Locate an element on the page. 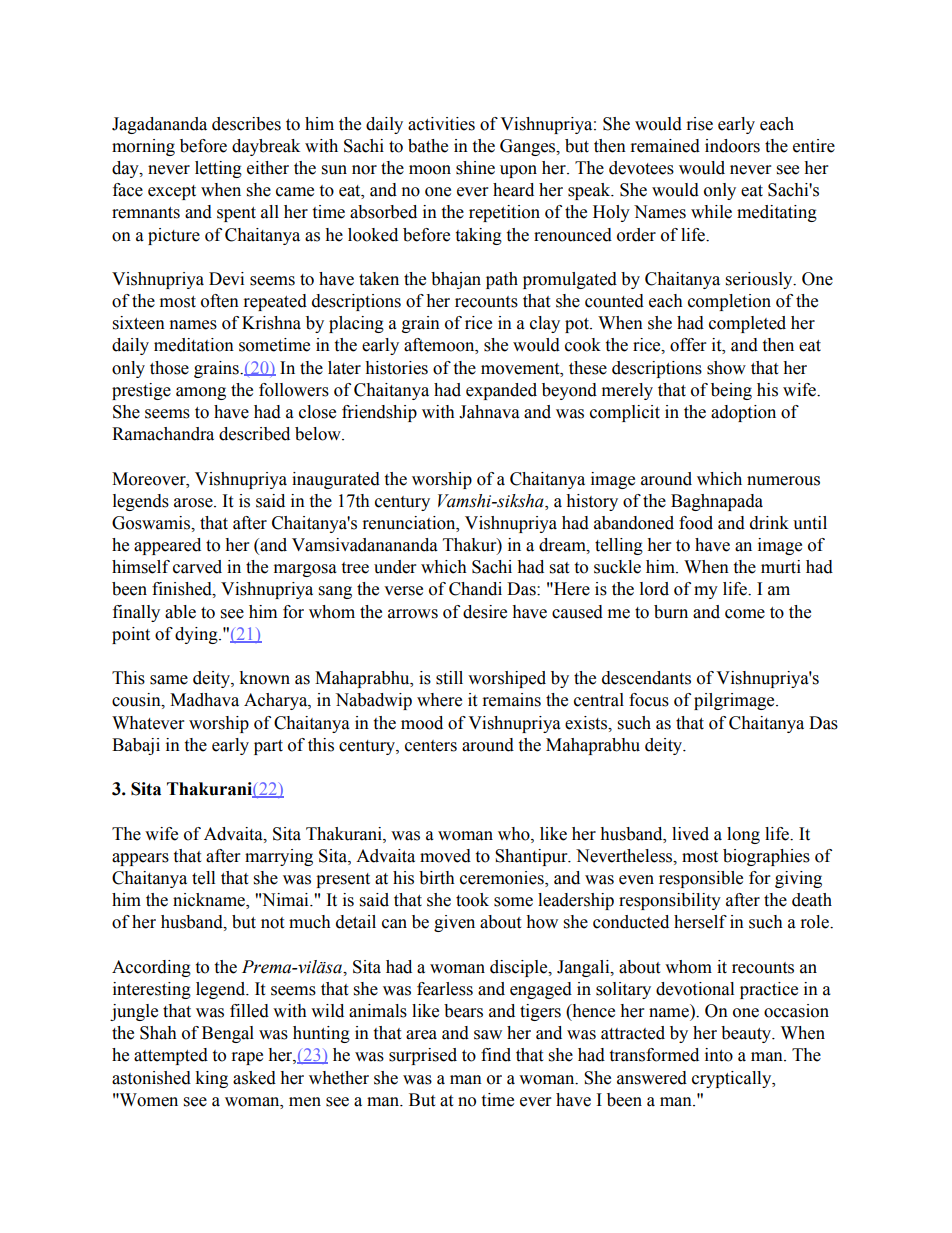 This page has height=1233, width=952. desire is located at coordinates (485, 612).
